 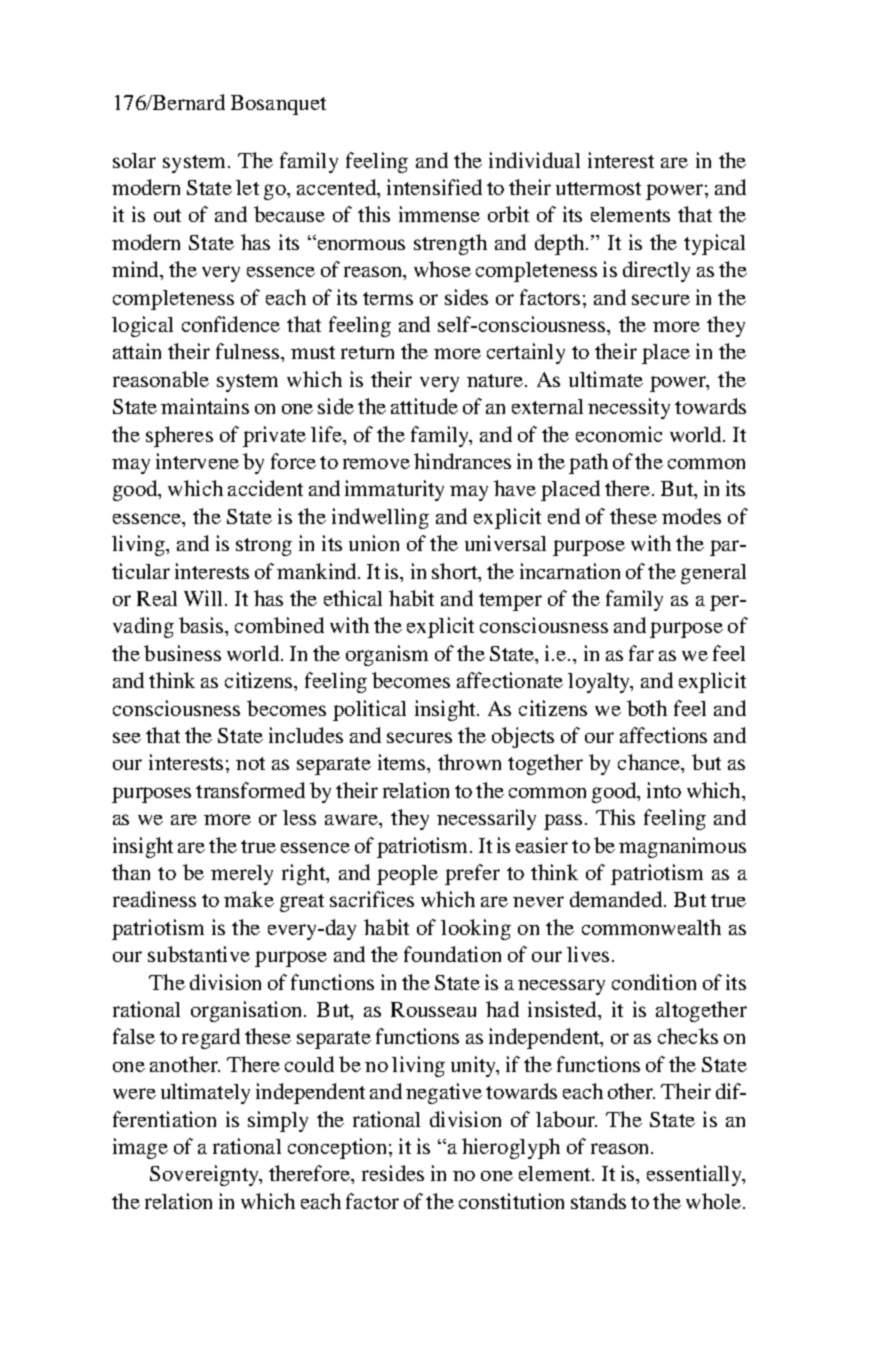 I want to click on economic, so click(x=619, y=434).
